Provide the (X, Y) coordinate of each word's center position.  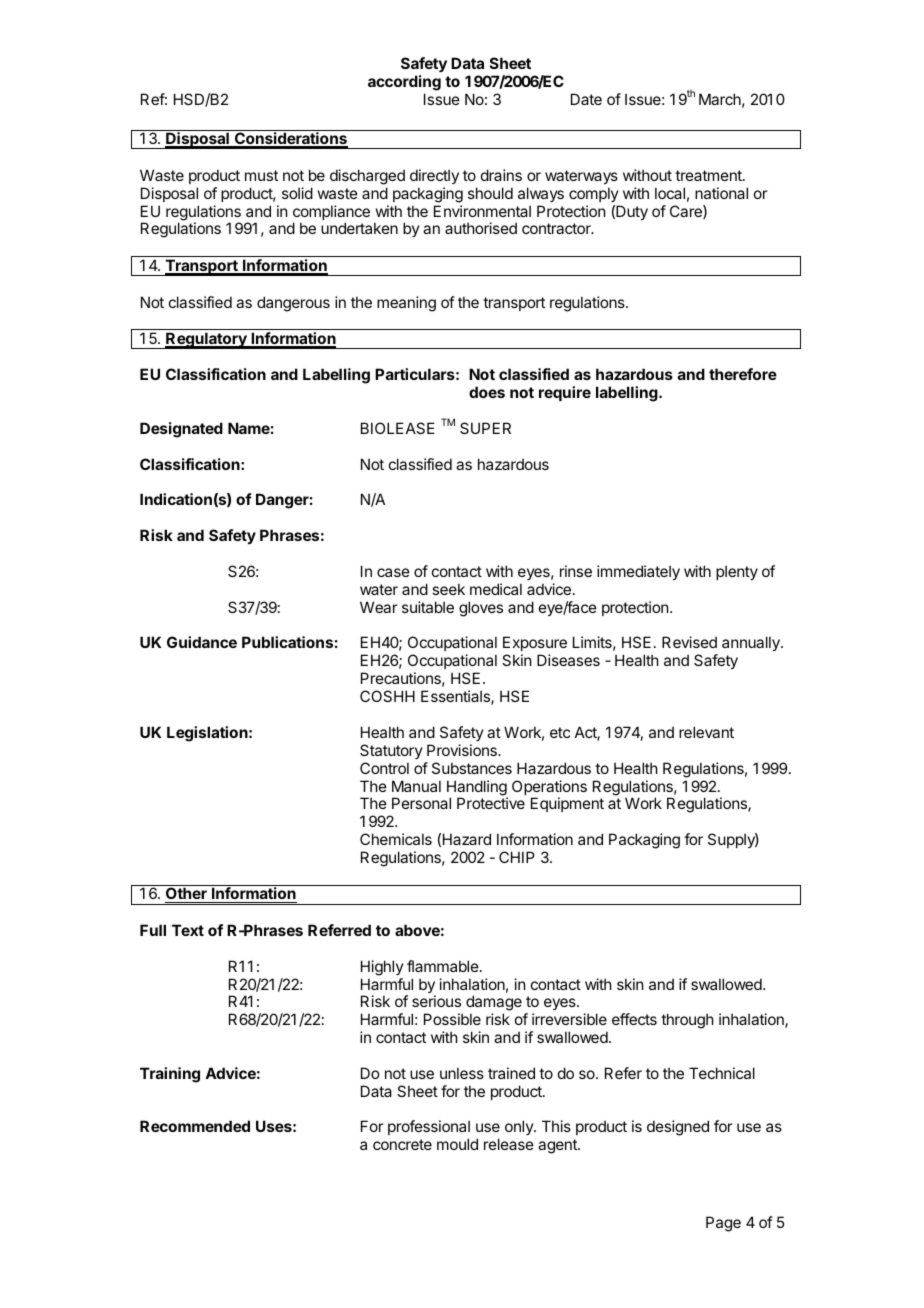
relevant (706, 732)
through (687, 1021)
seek (448, 589)
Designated (181, 430)
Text (188, 930)
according (404, 83)
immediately (638, 572)
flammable (444, 966)
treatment (709, 175)
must (261, 175)
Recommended (195, 1126)
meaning (406, 304)
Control (384, 768)
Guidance (202, 642)
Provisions (463, 750)
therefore (743, 374)
